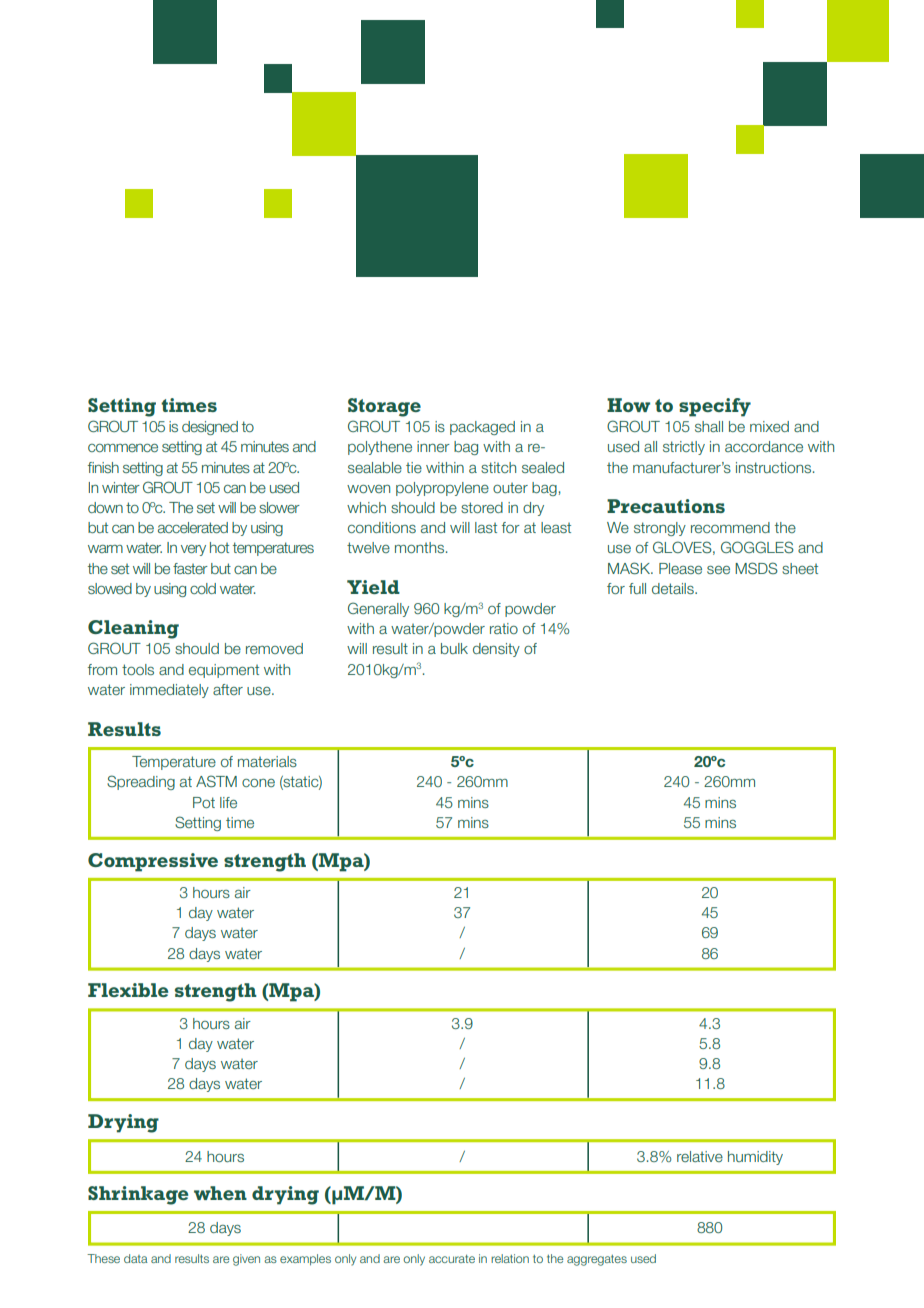 This image has width=924, height=1308. I want to click on bulk, so click(454, 648).
